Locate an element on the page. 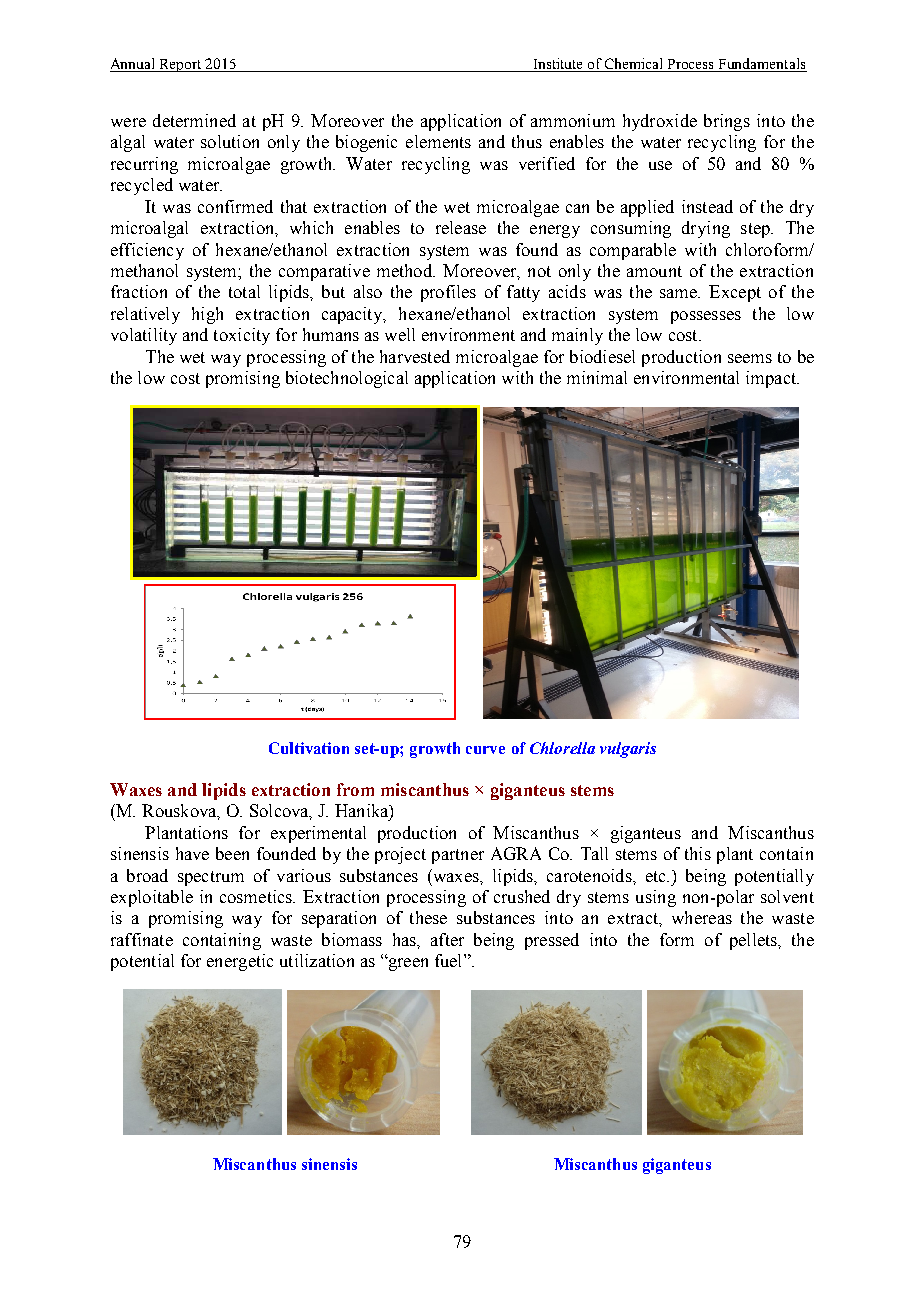 This image has width=924, height=1308. harvested is located at coordinates (415, 356).
